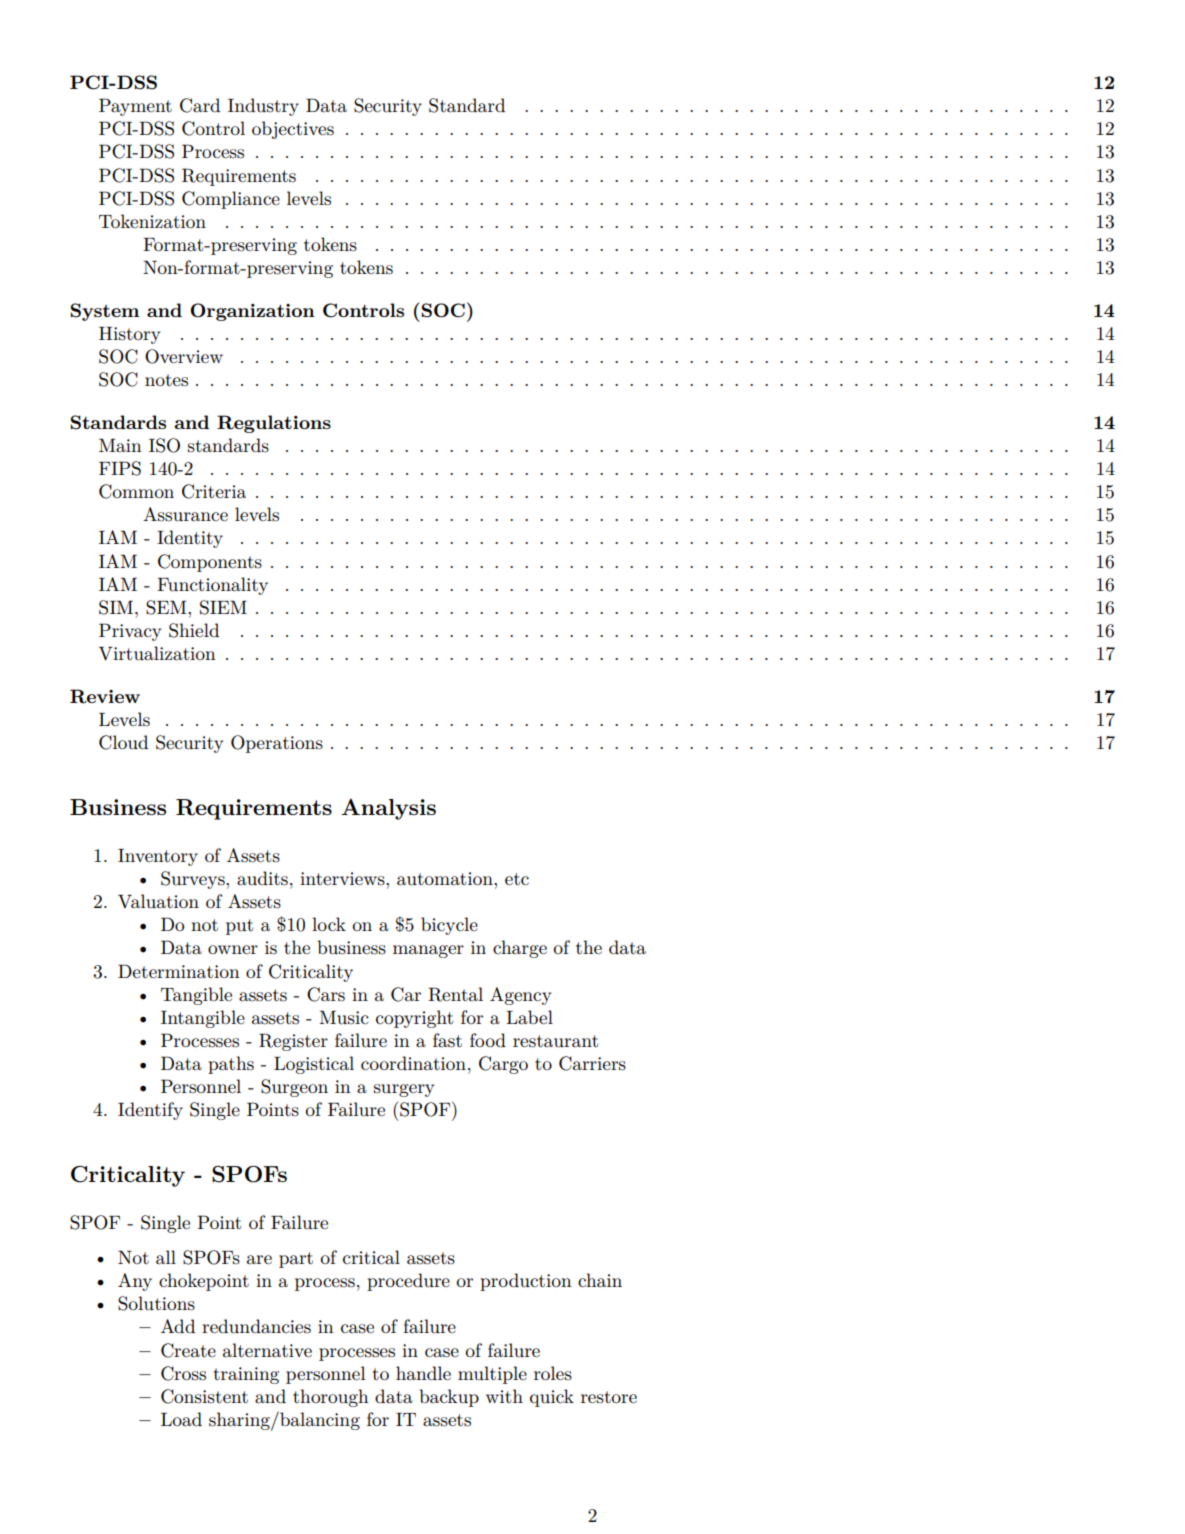 This image has width=1185, height=1534. What do you see at coordinates (293, 130) in the image?
I see `objectives` at bounding box center [293, 130].
